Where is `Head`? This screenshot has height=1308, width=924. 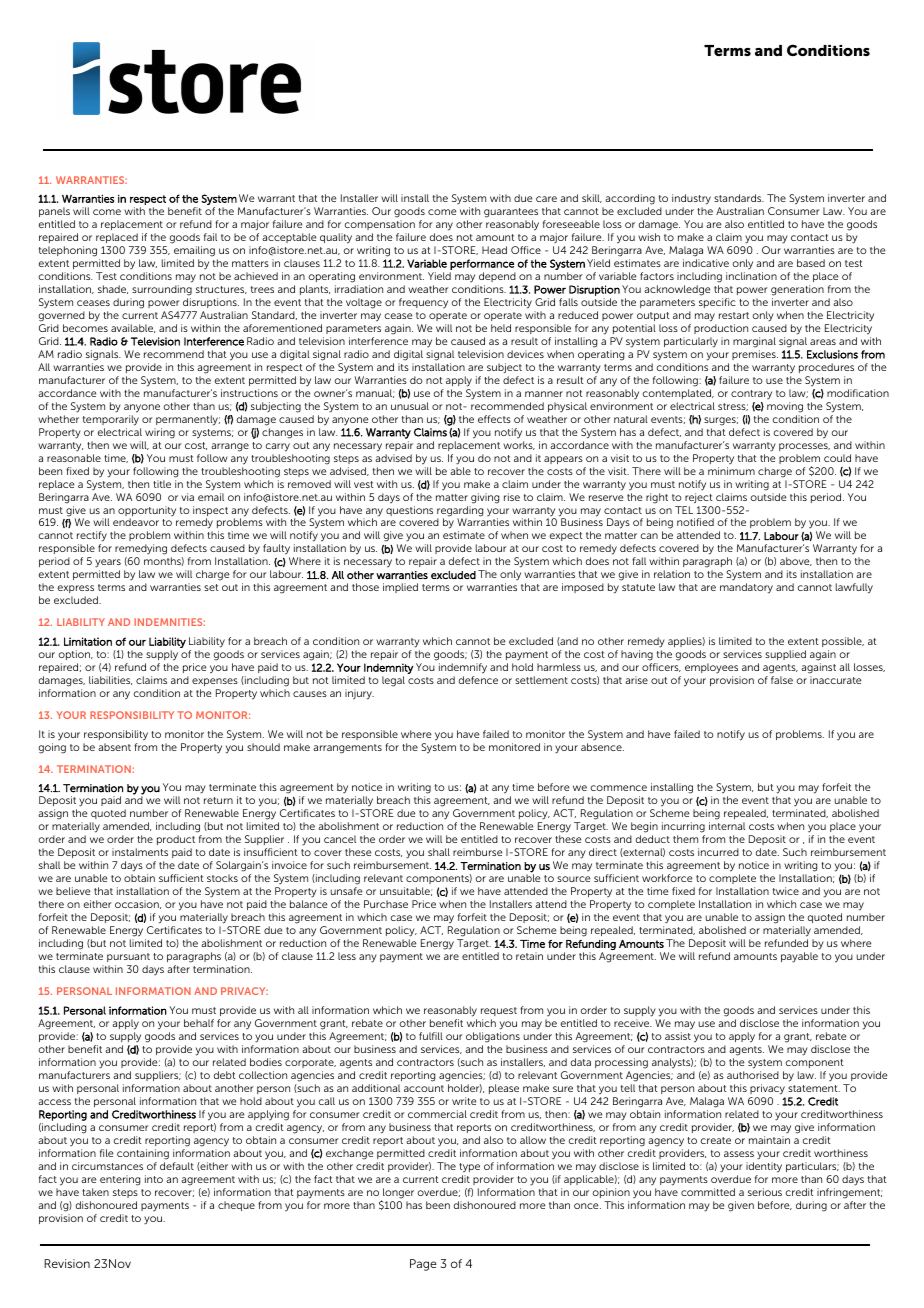 Head is located at coordinates (494, 250).
